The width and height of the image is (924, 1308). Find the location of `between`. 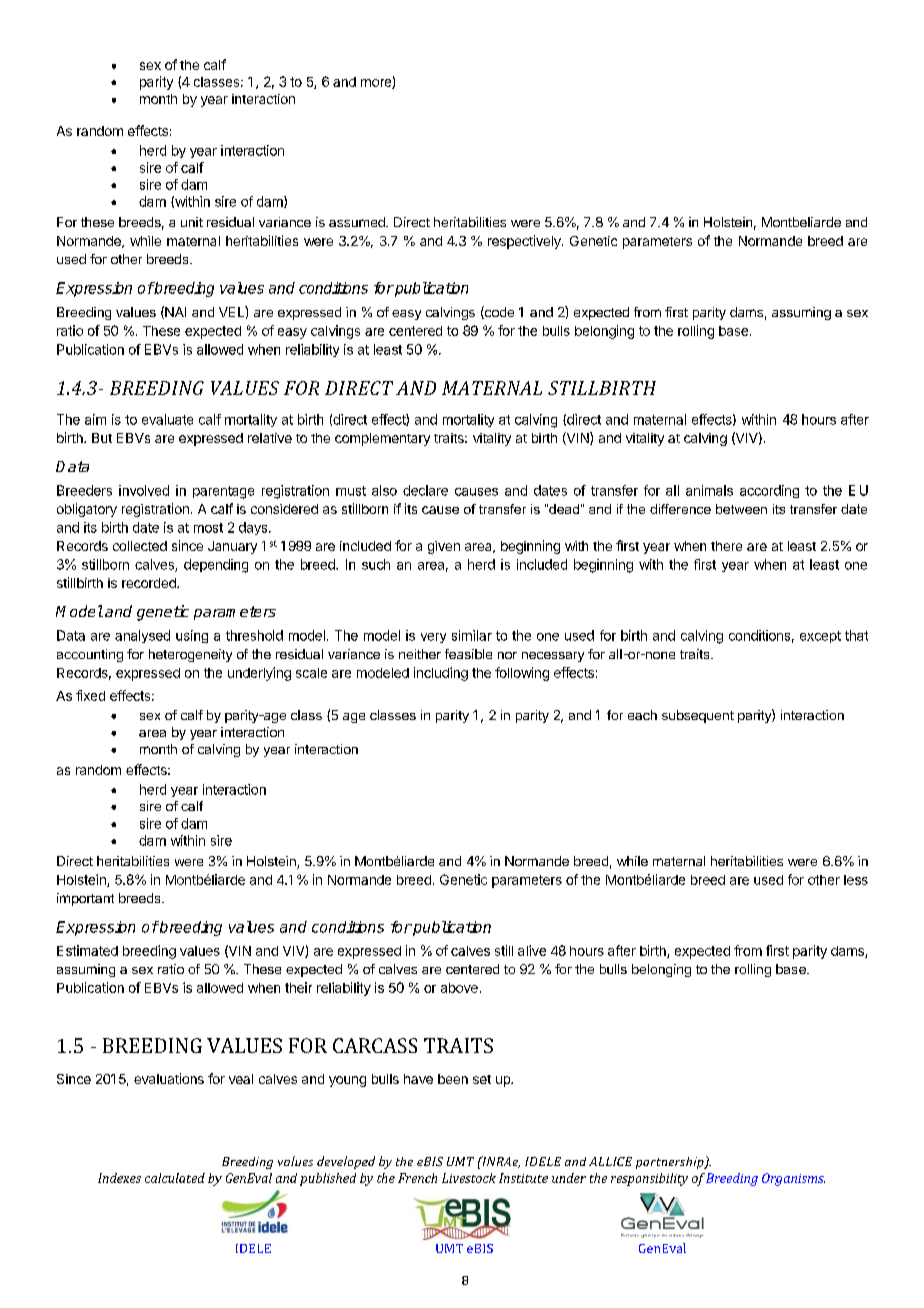

between is located at coordinates (741, 509).
